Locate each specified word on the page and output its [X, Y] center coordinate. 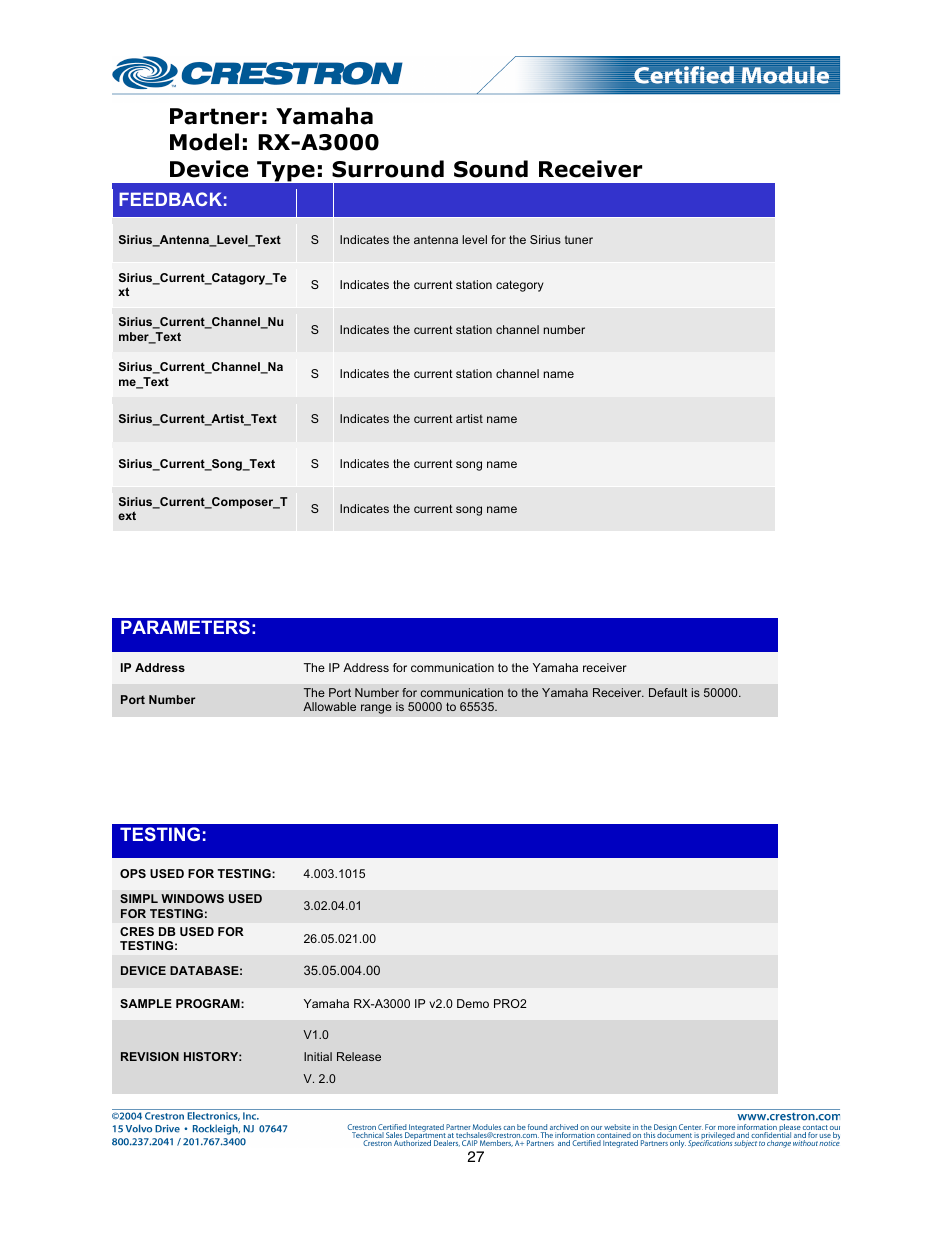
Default [668, 692]
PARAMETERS [185, 627]
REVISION [150, 1056]
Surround [388, 169]
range [376, 709]
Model [204, 142]
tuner [579, 239]
